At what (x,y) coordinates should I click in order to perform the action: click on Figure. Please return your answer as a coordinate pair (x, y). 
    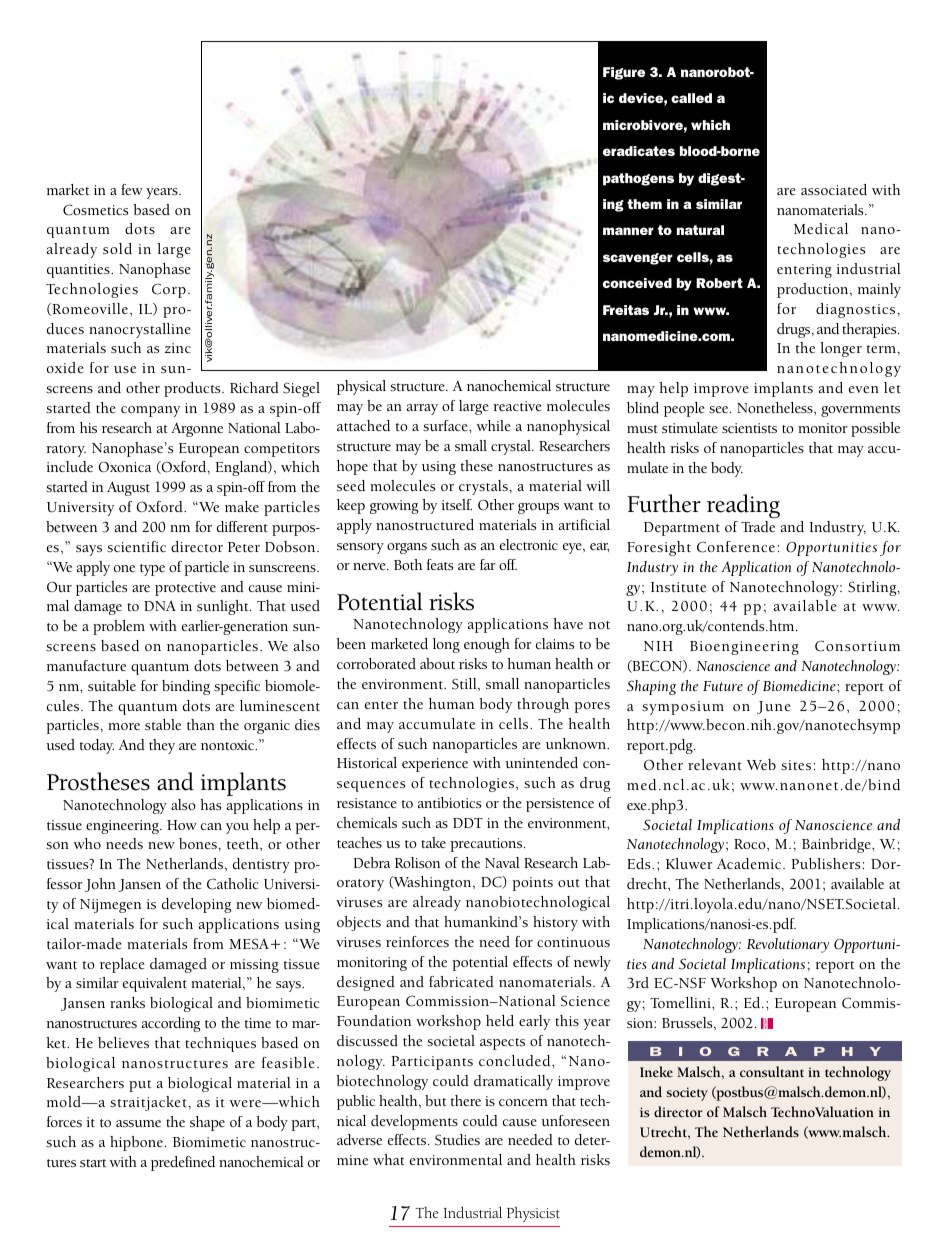
    Looking at the image, I should click on (624, 73).
